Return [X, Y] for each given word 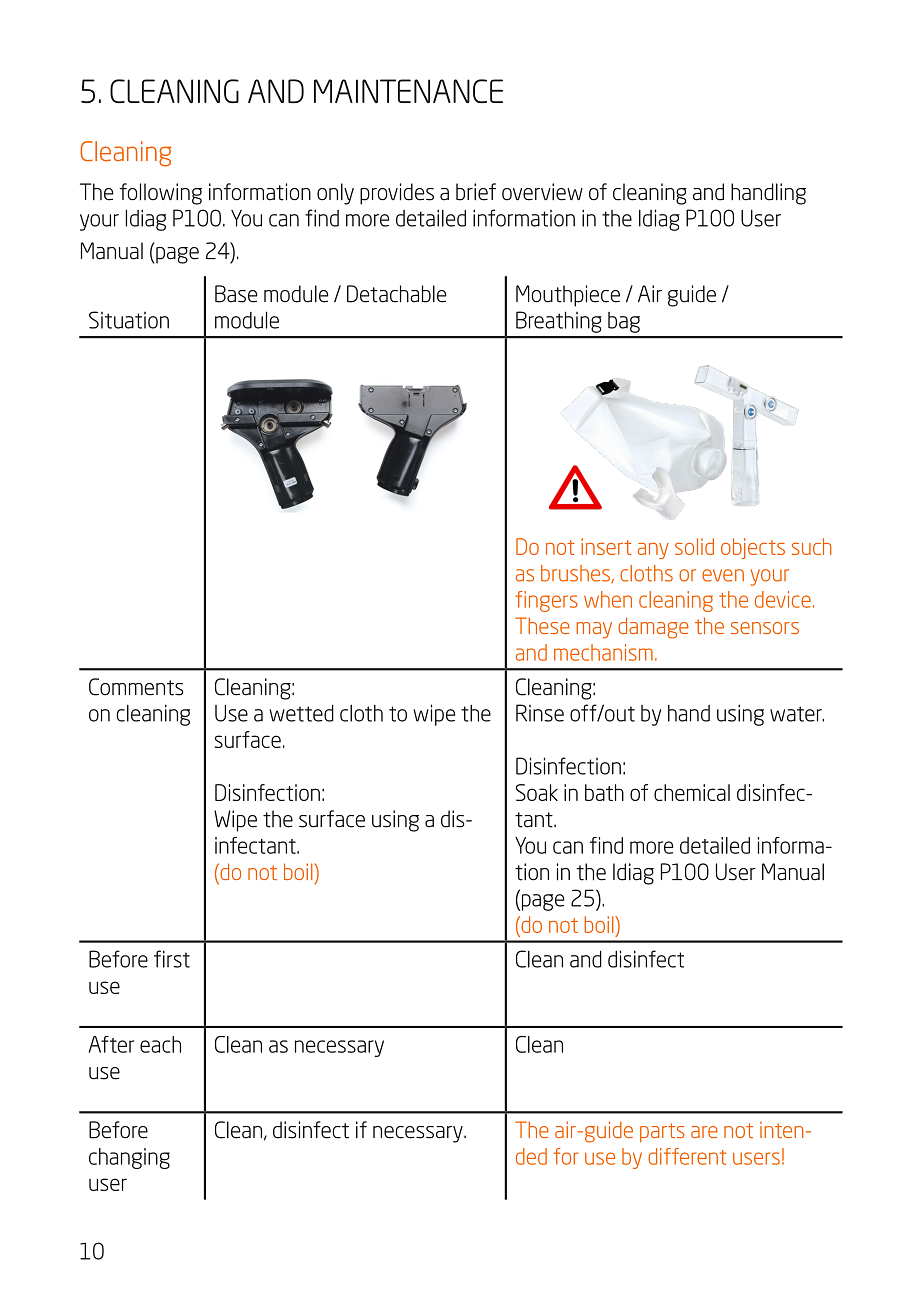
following [160, 194]
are [704, 1132]
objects [753, 548]
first [172, 959]
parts [662, 1132]
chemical [692, 792]
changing [129, 1158]
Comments [136, 687]
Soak [537, 792]
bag [624, 322]
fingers [547, 601]
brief [476, 192]
